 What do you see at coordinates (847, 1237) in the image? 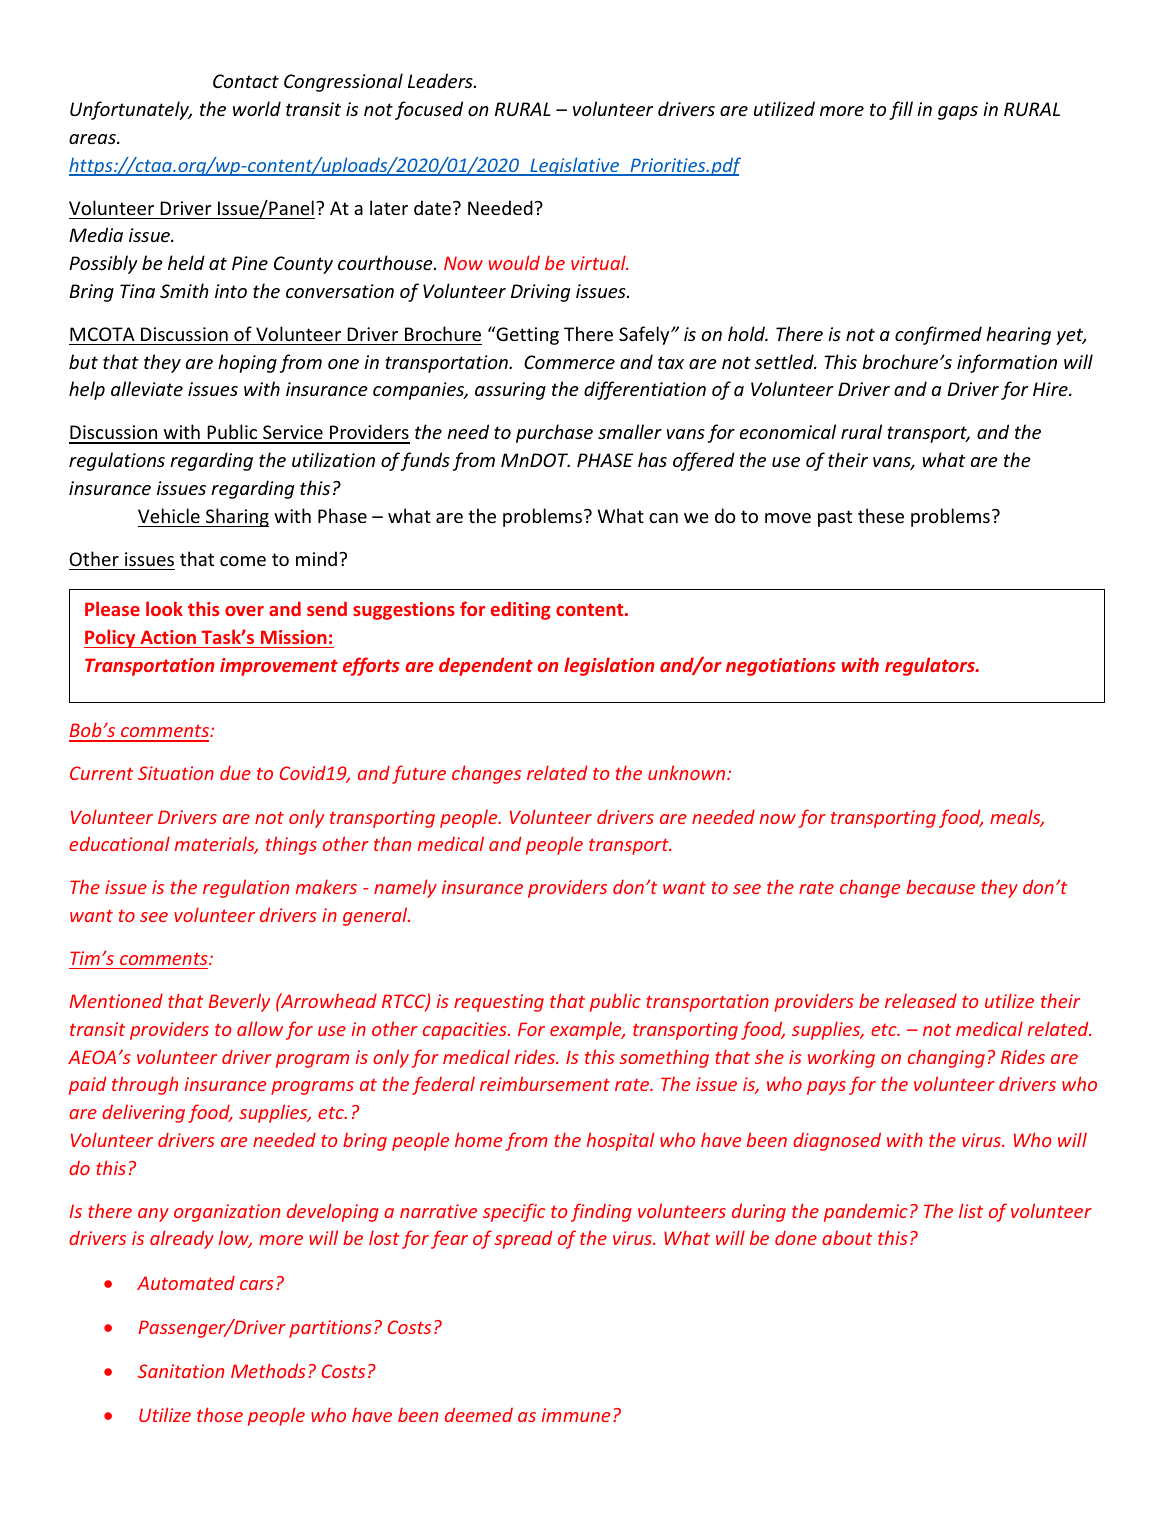
I see `about` at bounding box center [847, 1237].
